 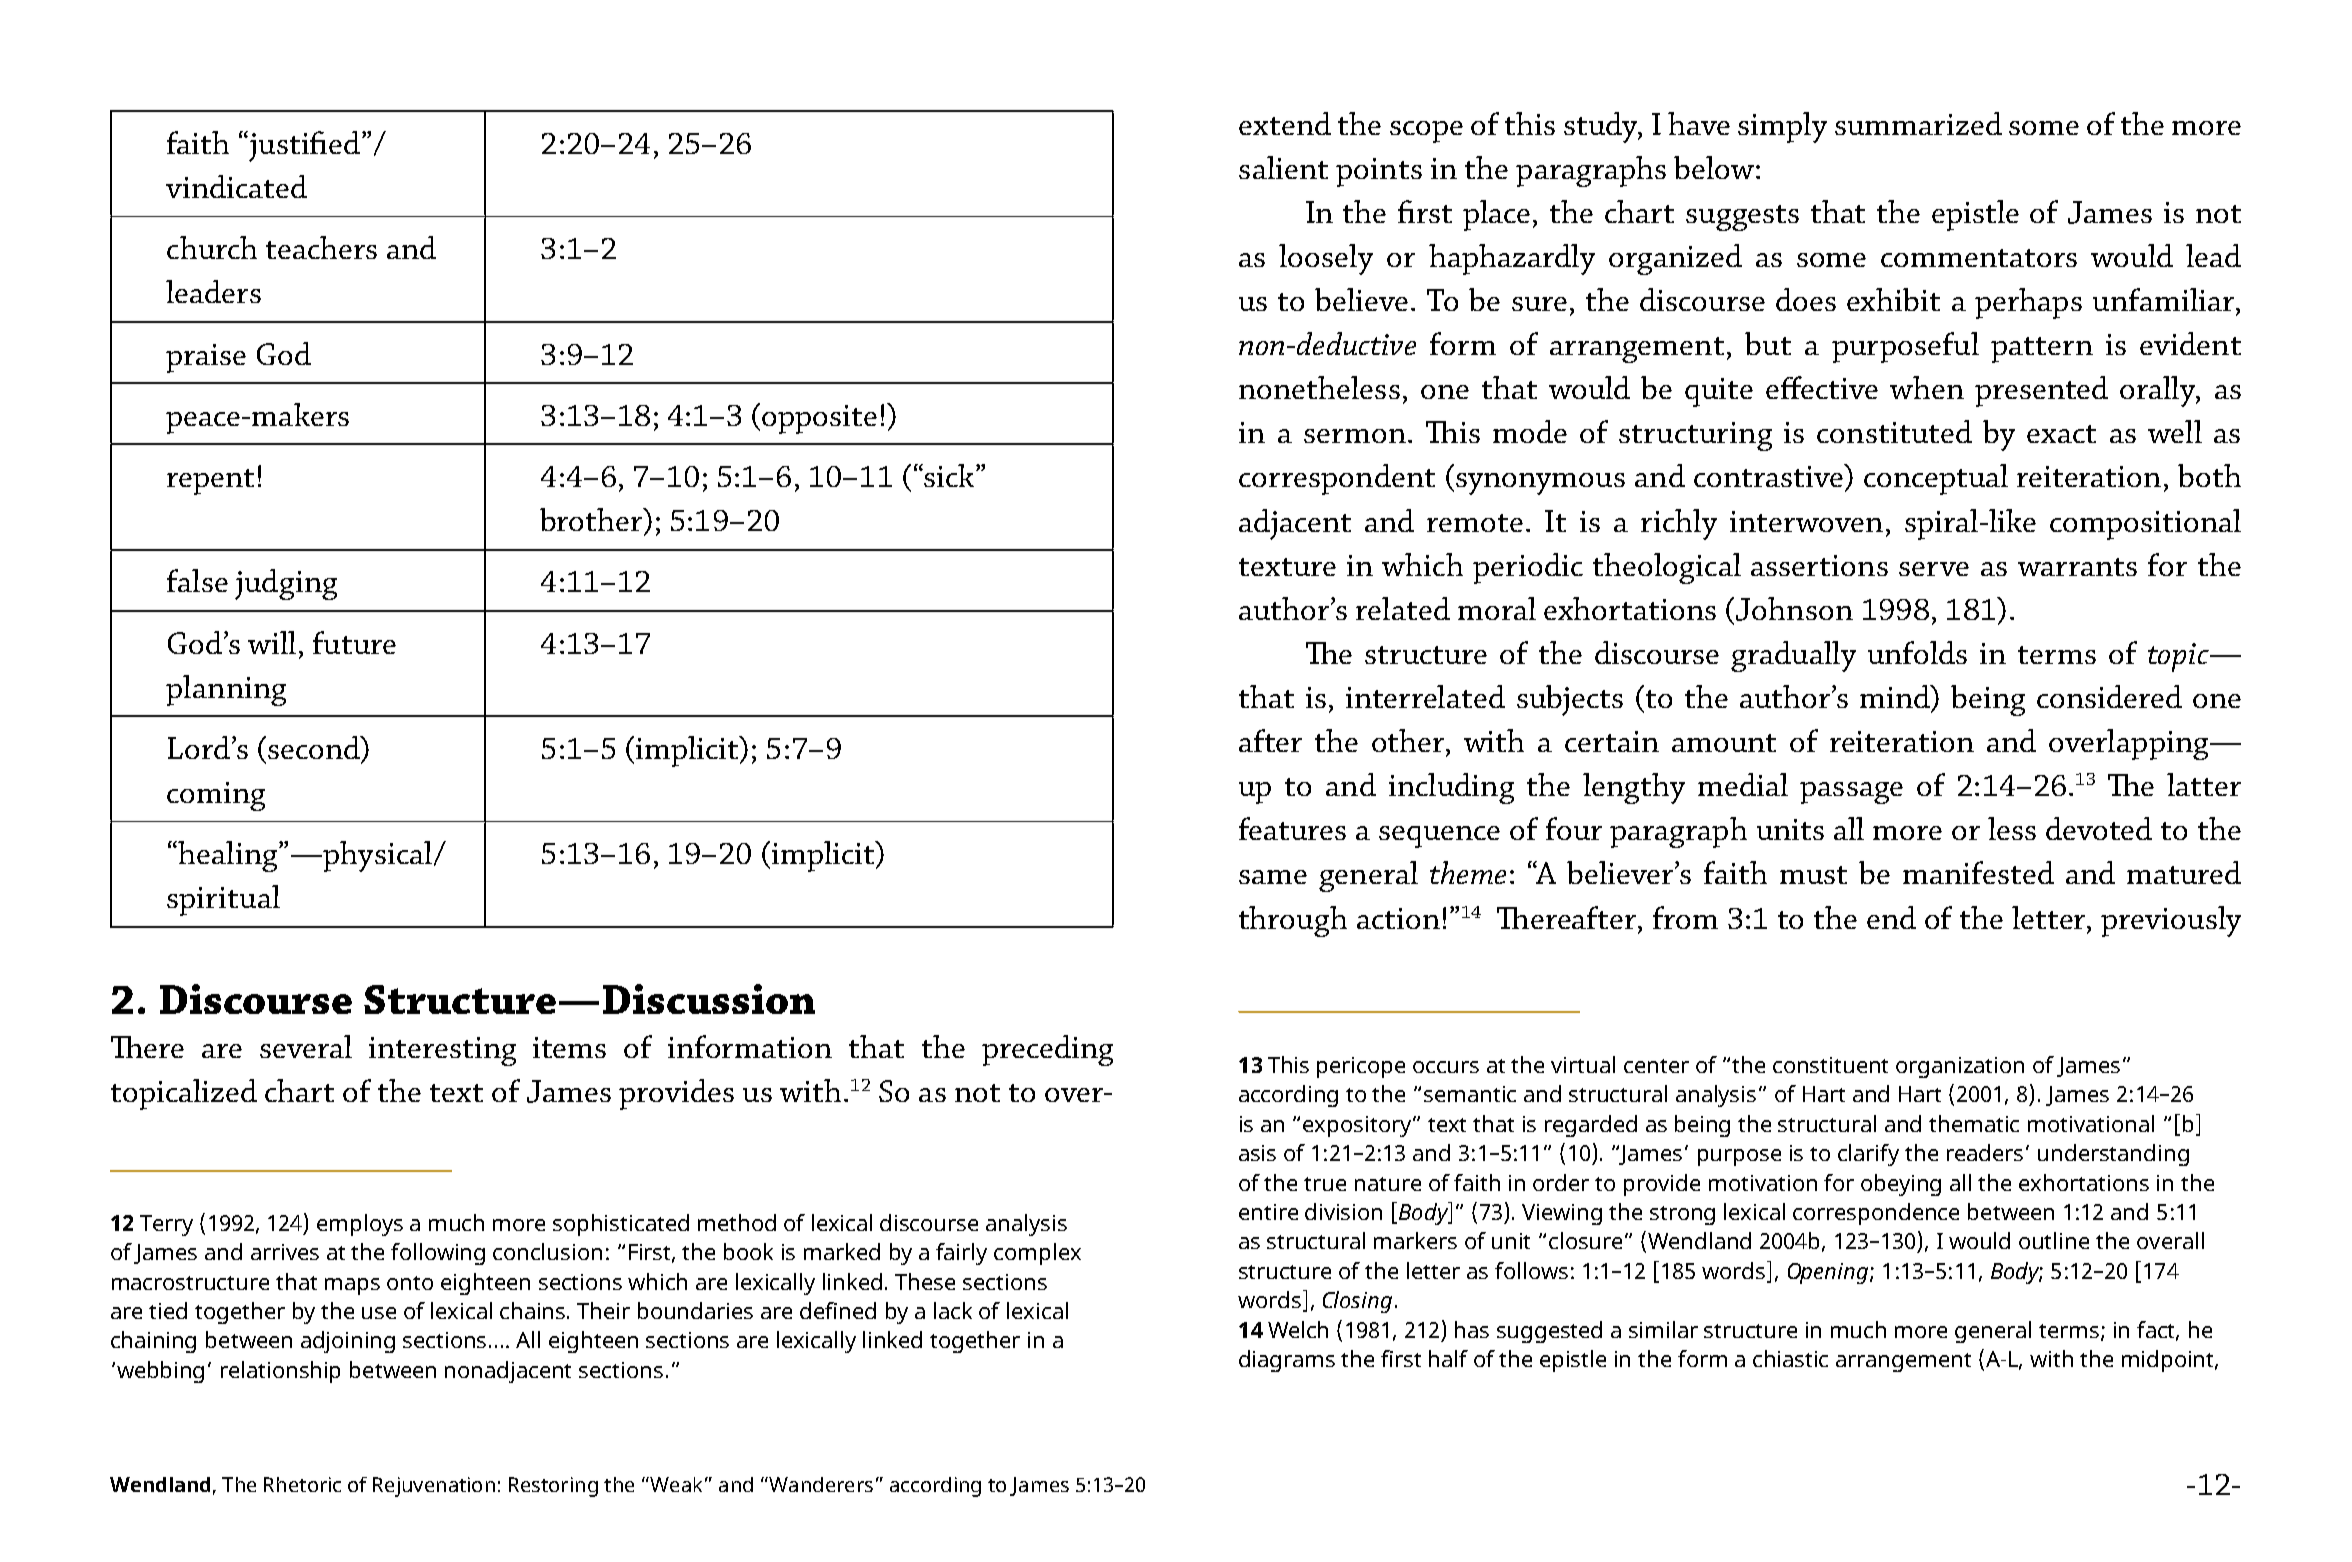 I want to click on salient, so click(x=1283, y=167).
